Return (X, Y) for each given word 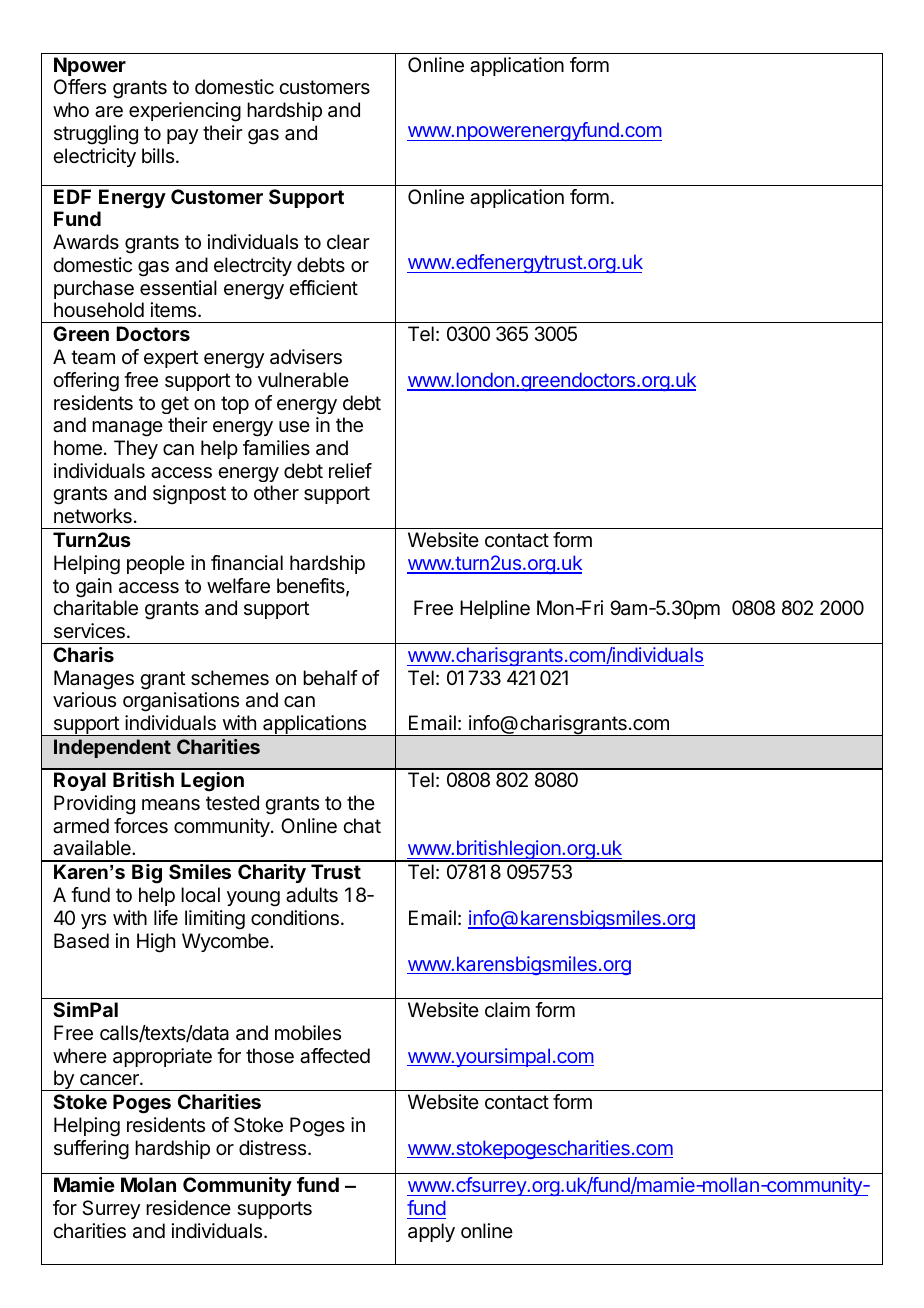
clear (348, 242)
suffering (91, 1150)
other (276, 493)
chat (362, 826)
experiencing (185, 112)
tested (232, 803)
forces (141, 826)
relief (350, 470)
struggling (96, 135)
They (136, 449)
